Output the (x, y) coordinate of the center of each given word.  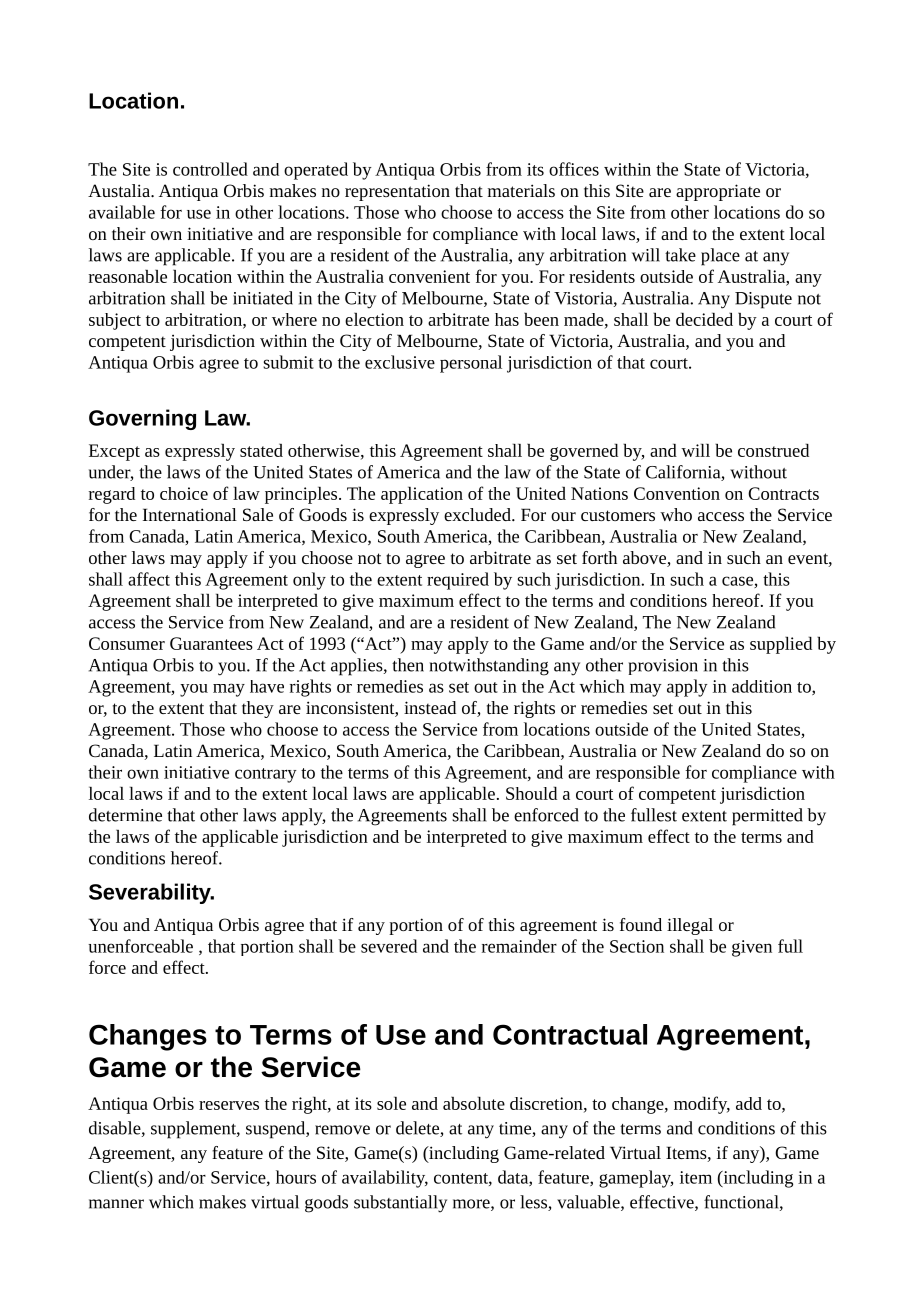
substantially (400, 1204)
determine (125, 815)
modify (702, 1105)
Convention (677, 493)
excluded (478, 514)
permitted (767, 817)
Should (531, 793)
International (190, 514)
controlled (210, 169)
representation (397, 192)
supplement (194, 1130)
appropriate (718, 192)
